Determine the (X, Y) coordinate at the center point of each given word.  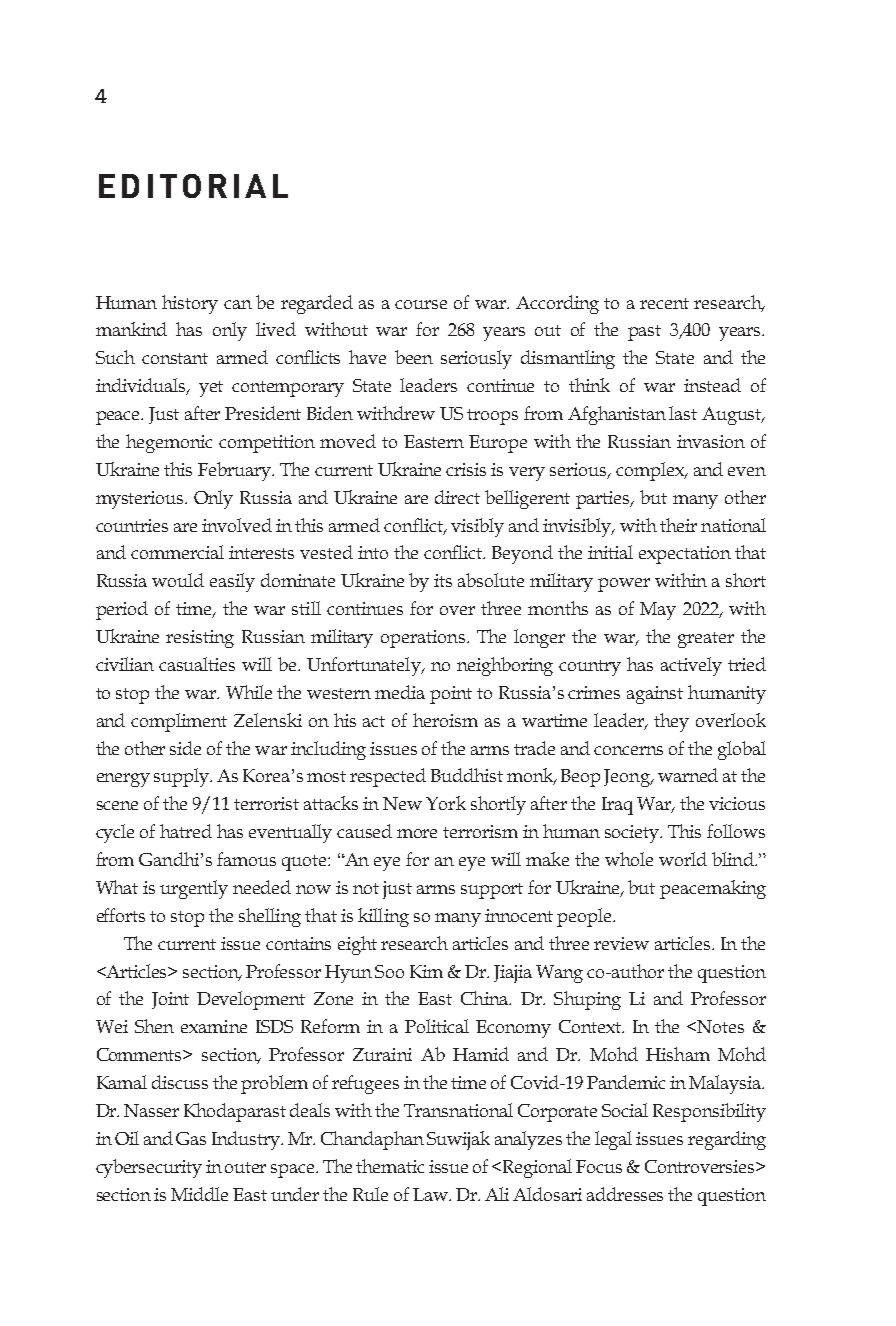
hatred (186, 831)
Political (437, 1026)
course (421, 304)
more (417, 833)
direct (457, 497)
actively (691, 666)
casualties (197, 664)
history (190, 304)
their (678, 525)
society (633, 834)
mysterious (141, 500)
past (644, 333)
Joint (170, 1000)
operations (424, 639)
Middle (199, 1194)
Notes (720, 1026)
